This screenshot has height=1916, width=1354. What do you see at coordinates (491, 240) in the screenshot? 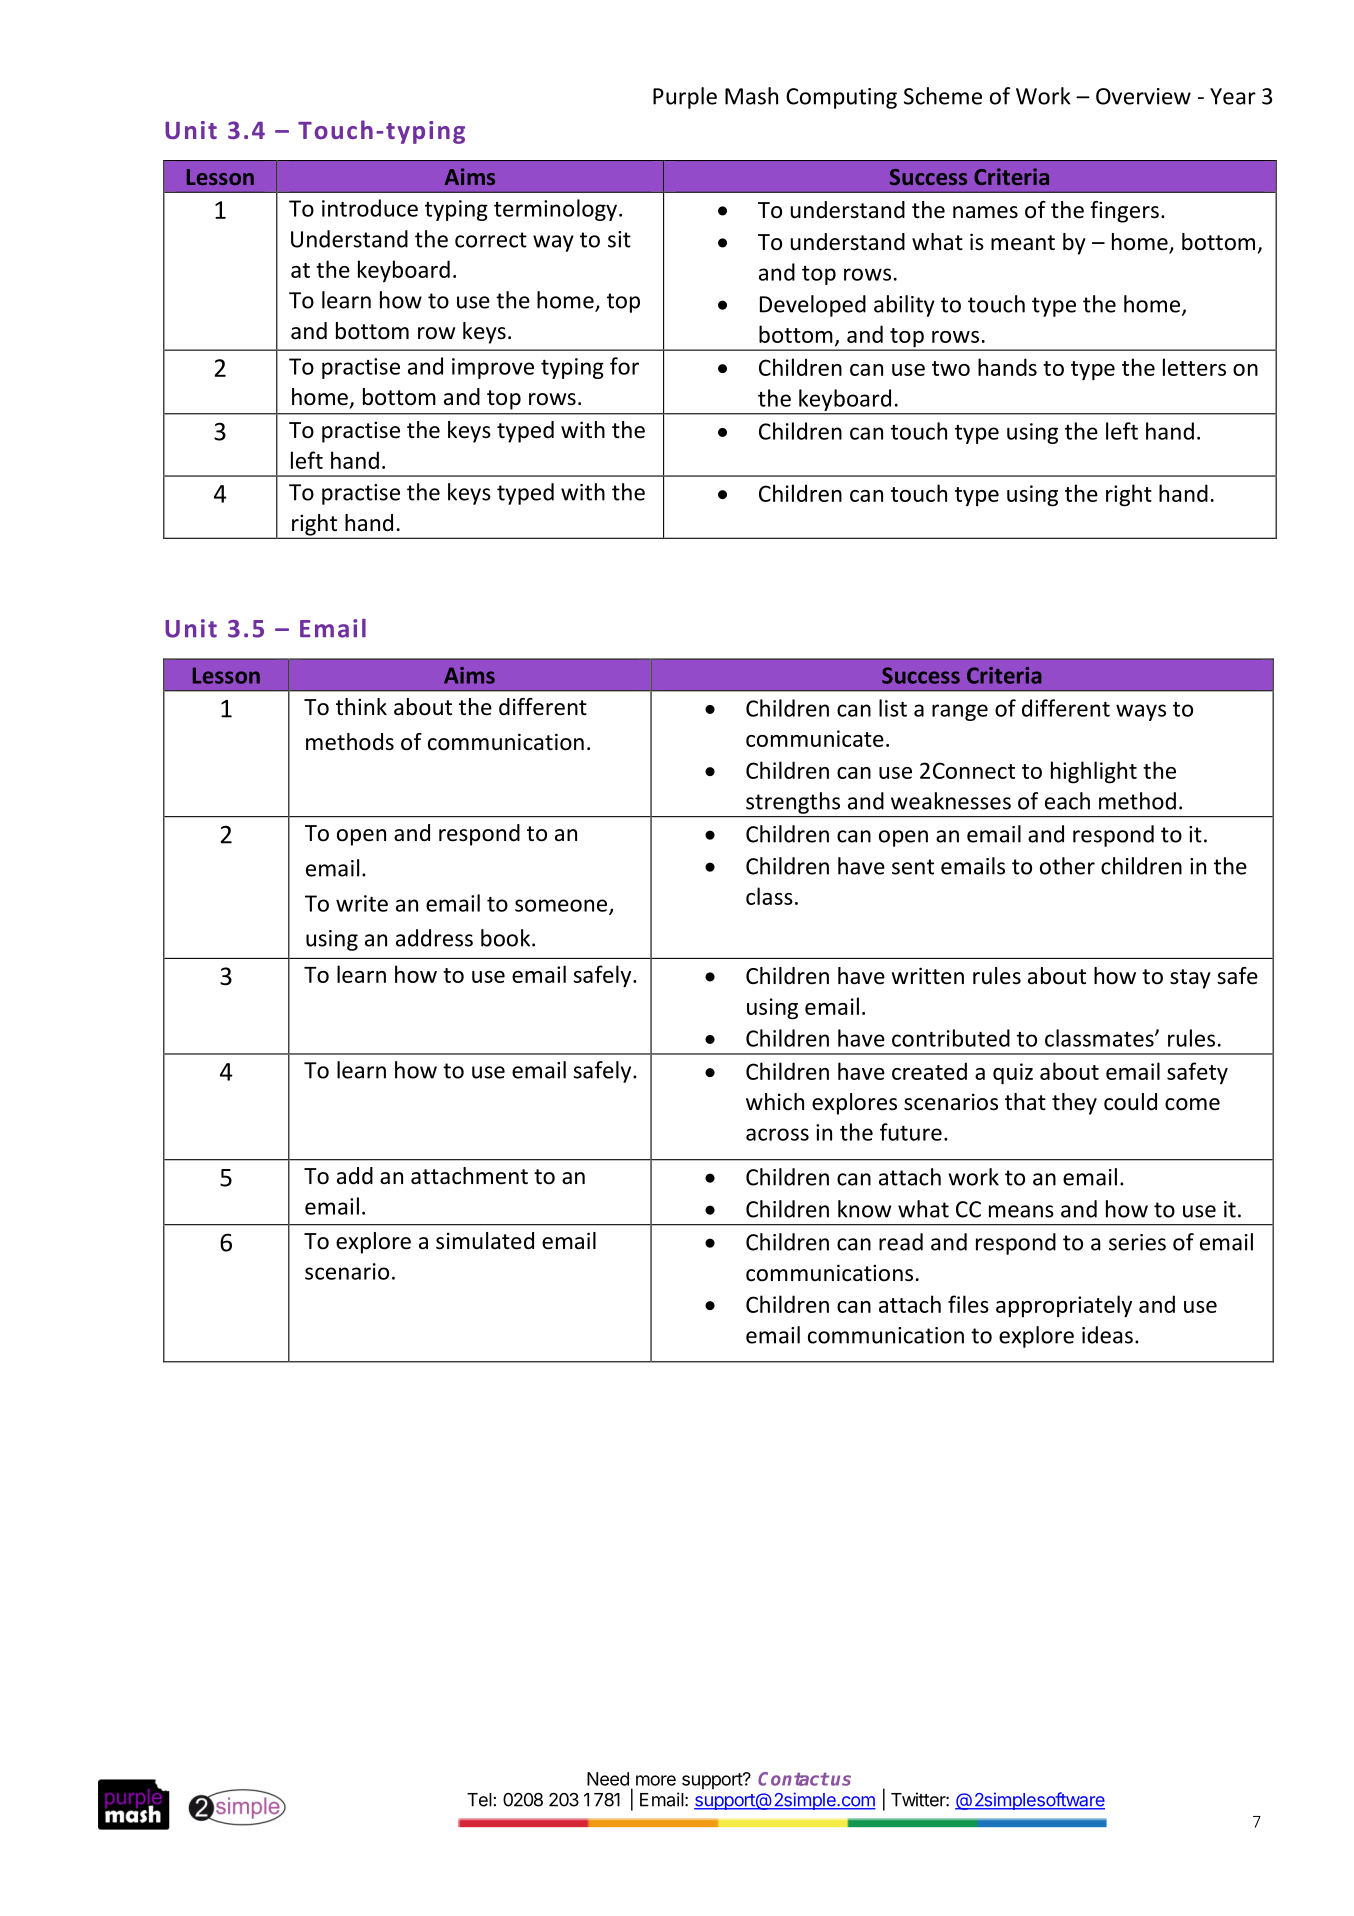
I see `correct` at bounding box center [491, 240].
